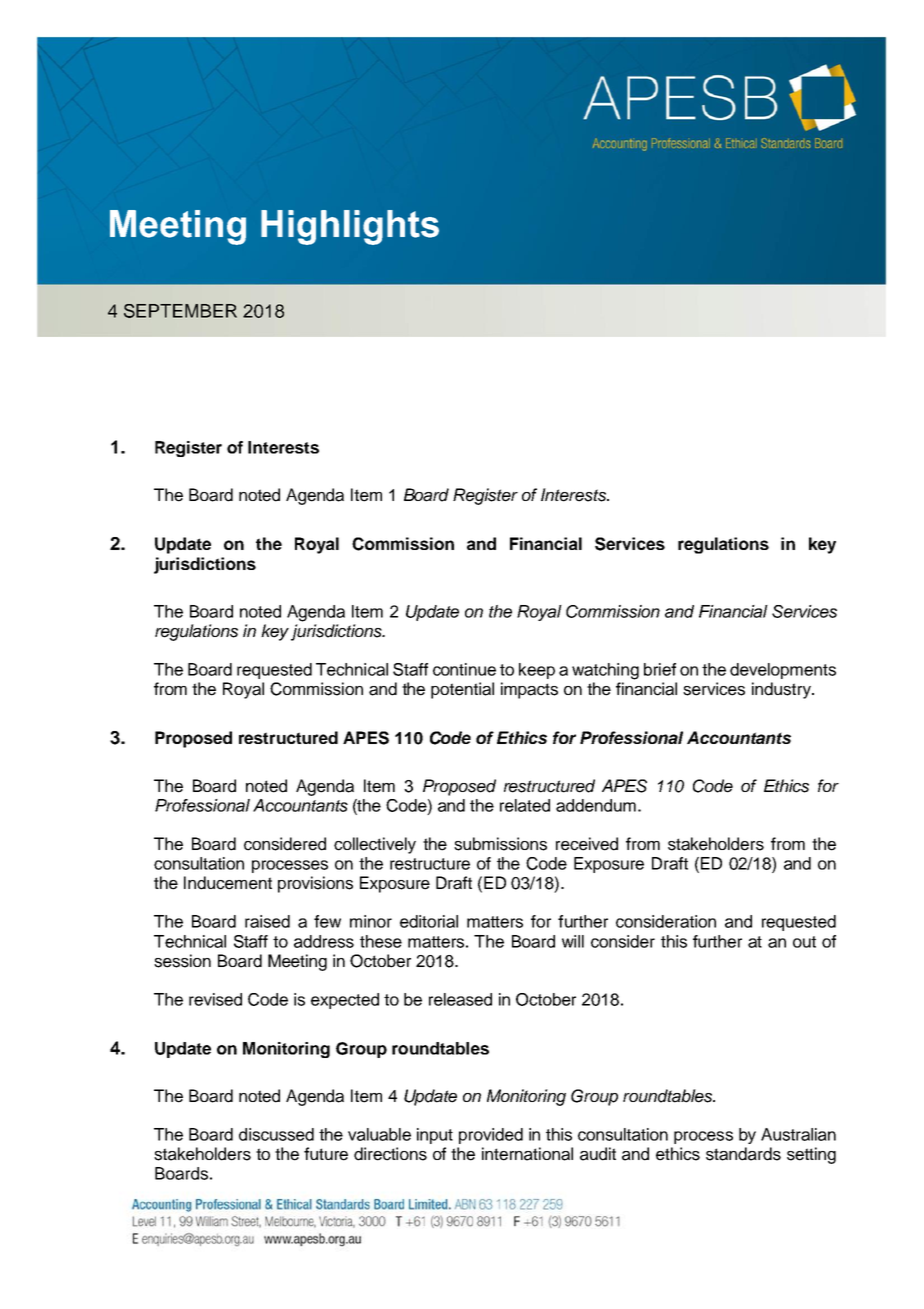 This screenshot has height=1309, width=924. Describe the element at coordinates (782, 690) in the screenshot. I see `industry` at that location.
